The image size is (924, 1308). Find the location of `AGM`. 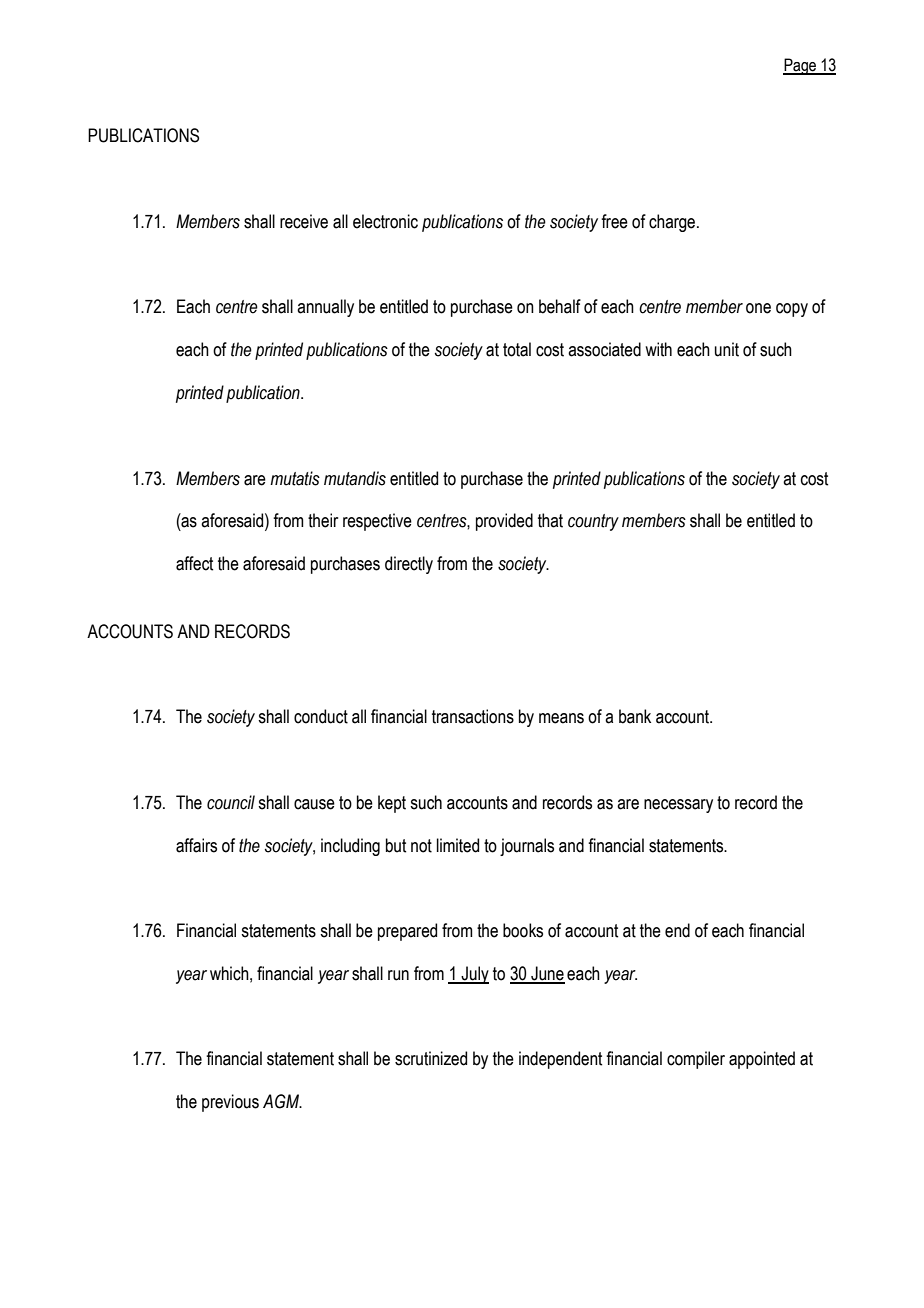

AGM is located at coordinates (282, 1101).
